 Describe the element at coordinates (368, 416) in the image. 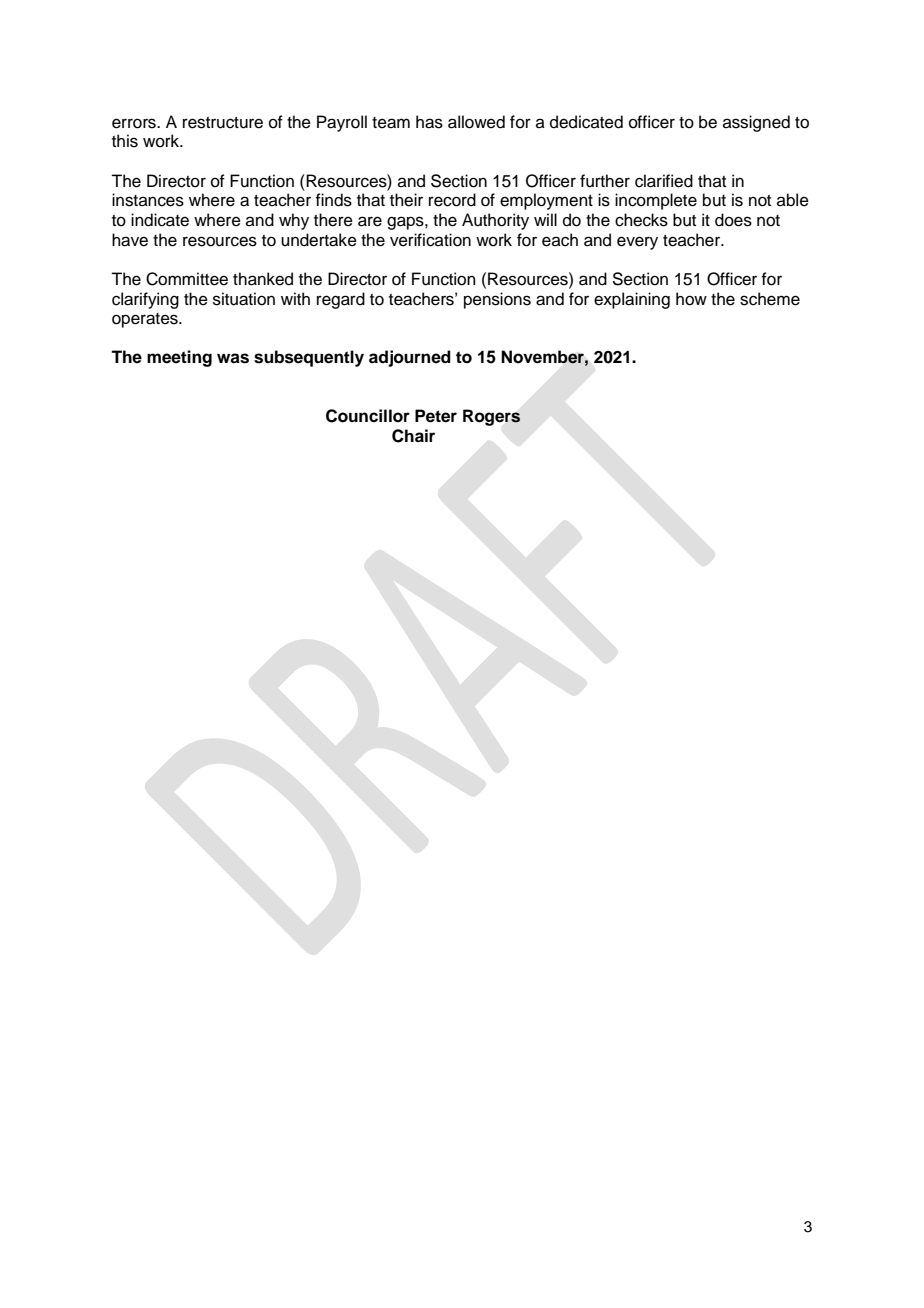

I see `Councillor` at that location.
